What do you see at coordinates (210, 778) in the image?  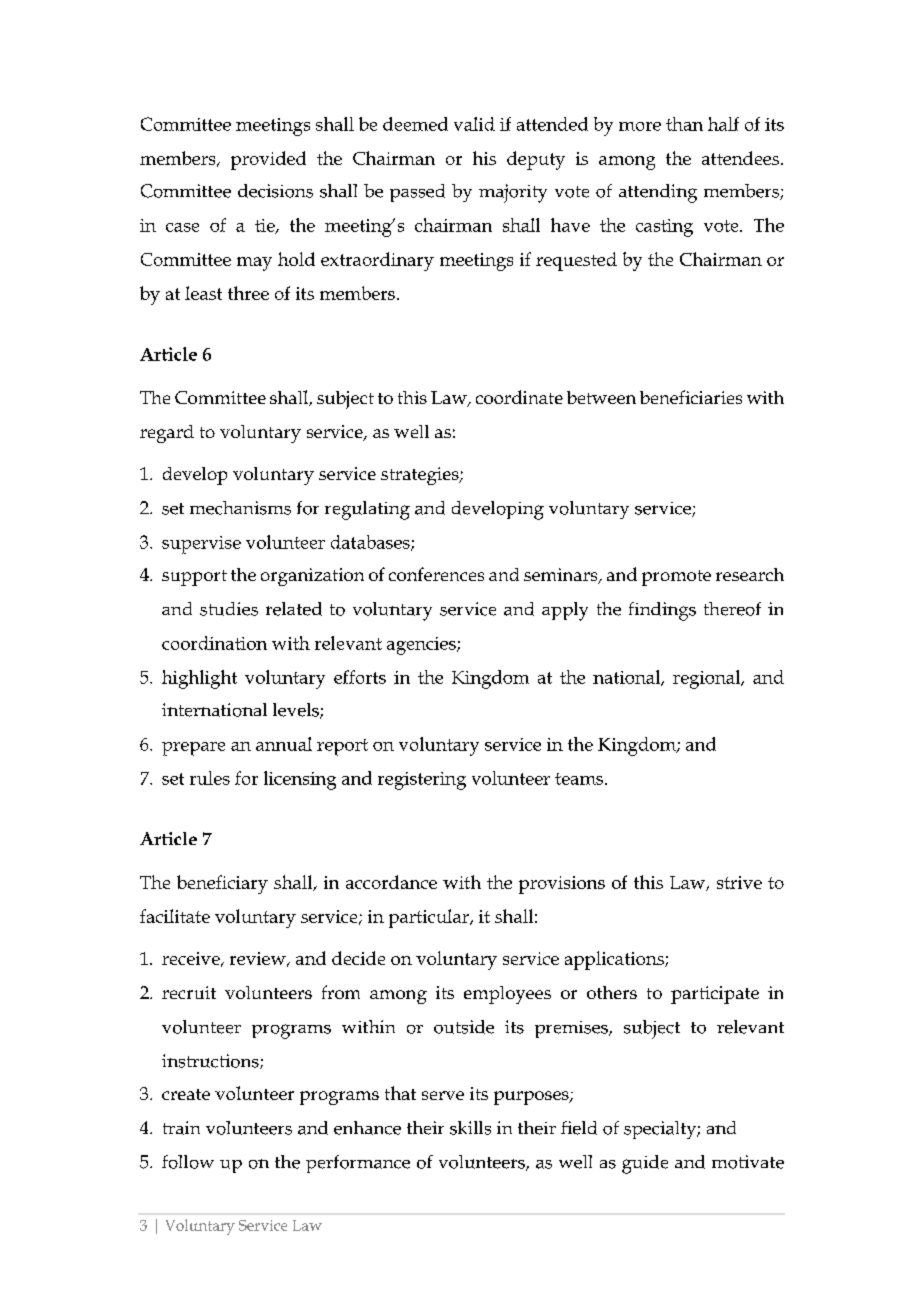 I see `rules` at bounding box center [210, 778].
